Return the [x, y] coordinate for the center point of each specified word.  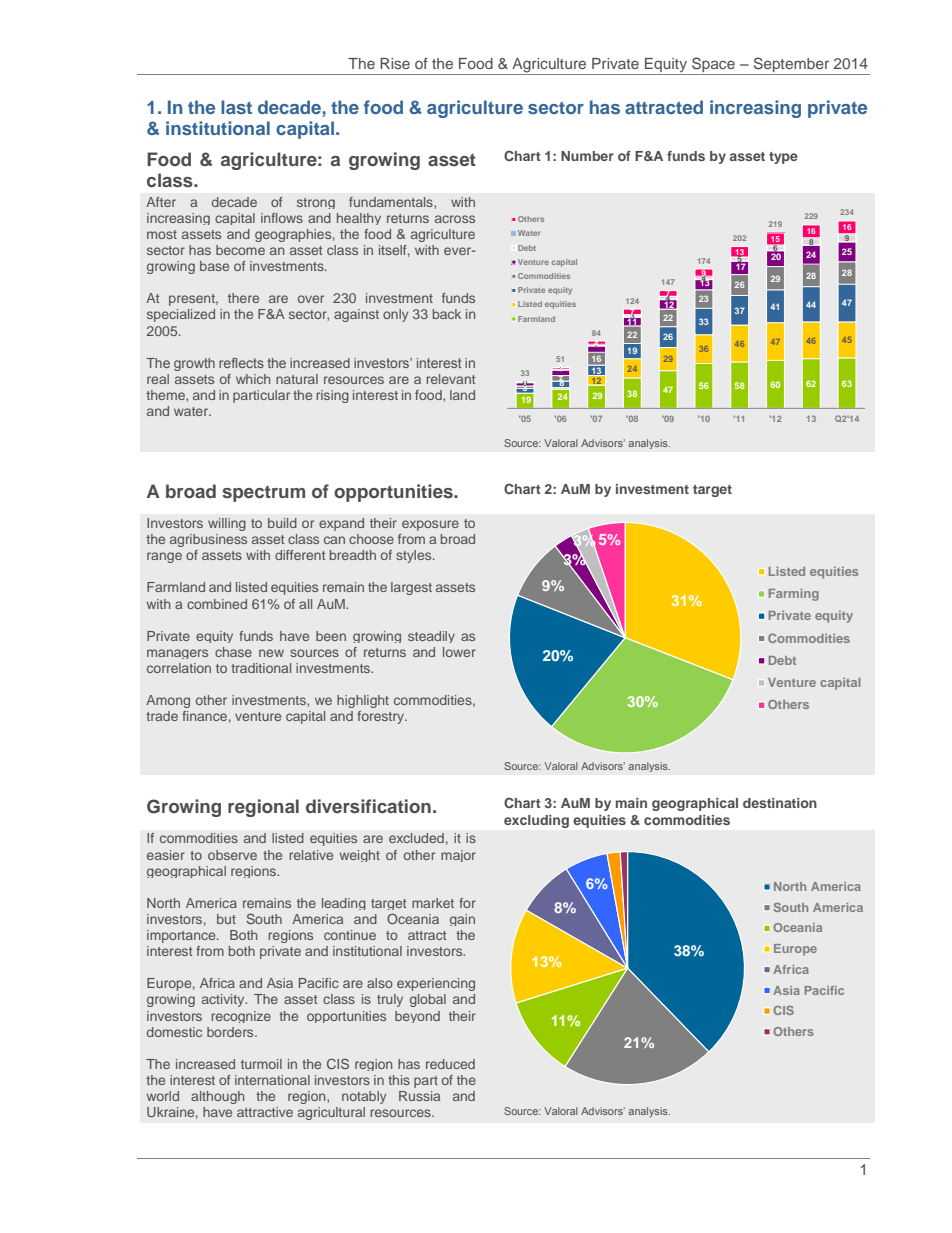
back [447, 314]
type [783, 158]
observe [232, 855]
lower [459, 652]
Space [713, 66]
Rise [395, 63]
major [458, 856]
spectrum [263, 494]
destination [780, 803]
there [243, 298]
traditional [261, 668]
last [236, 107]
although [217, 1097]
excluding [536, 821]
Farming [794, 595]
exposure [430, 525]
